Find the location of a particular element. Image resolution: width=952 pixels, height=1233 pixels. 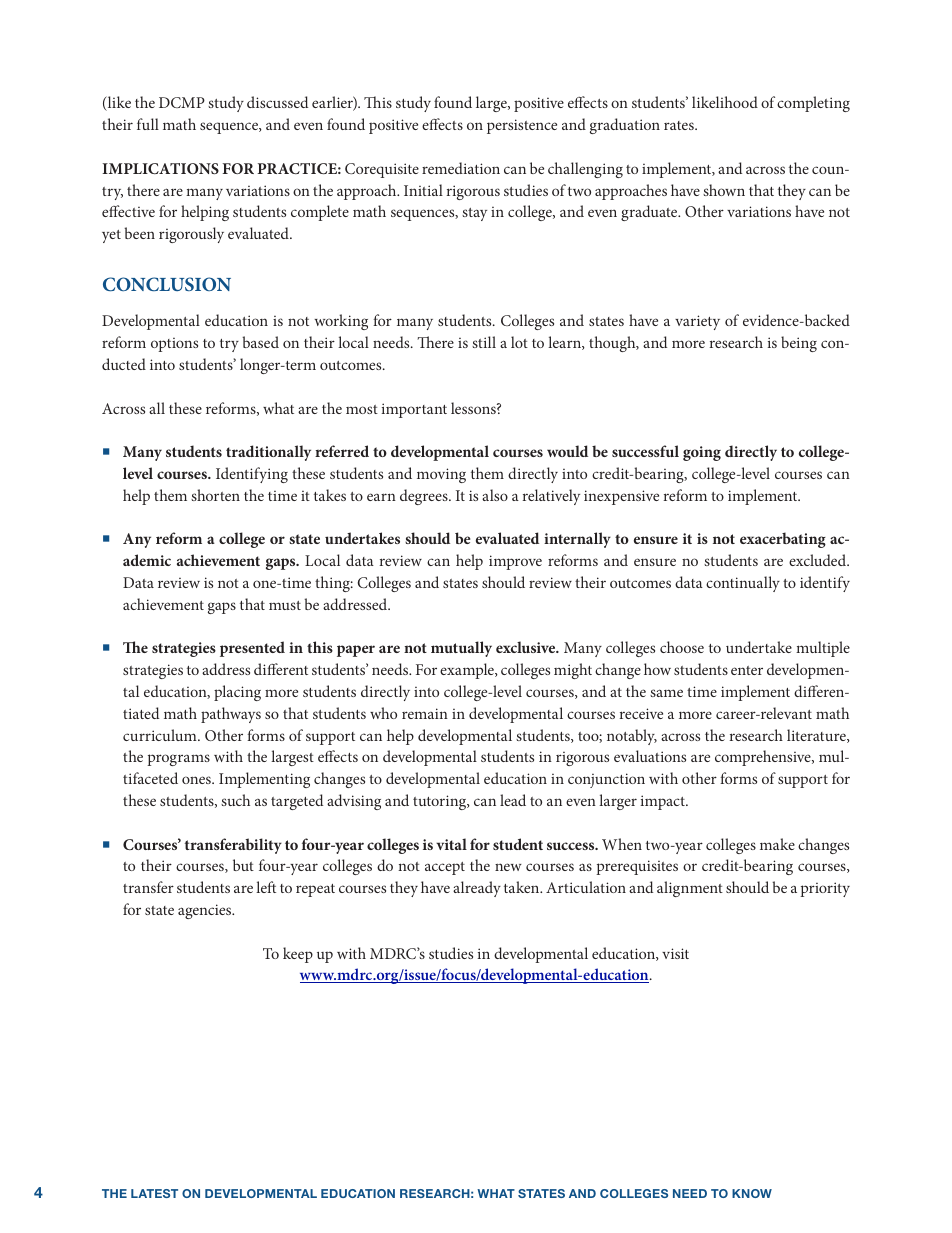

such is located at coordinates (235, 800).
